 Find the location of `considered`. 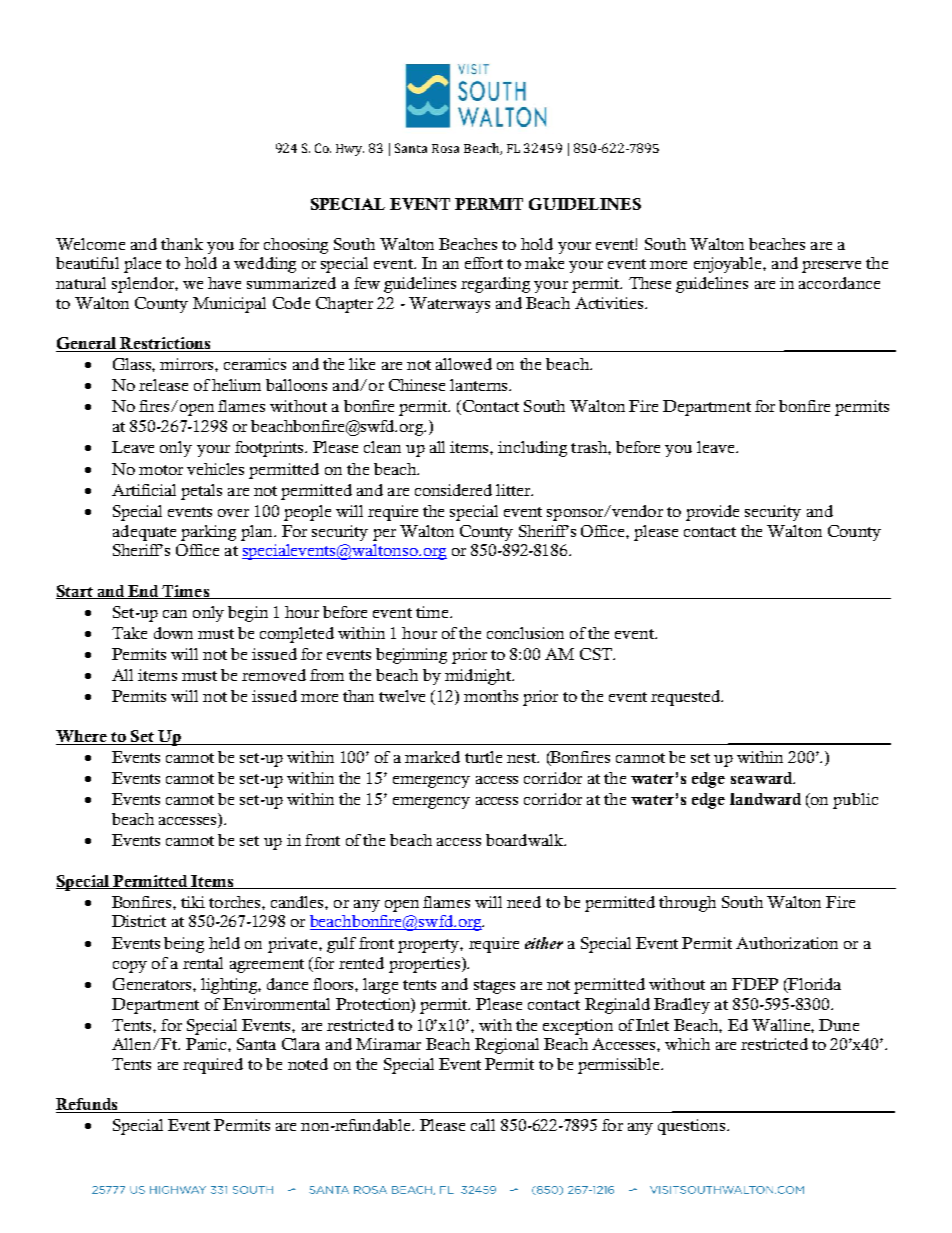

considered is located at coordinates (453, 490).
